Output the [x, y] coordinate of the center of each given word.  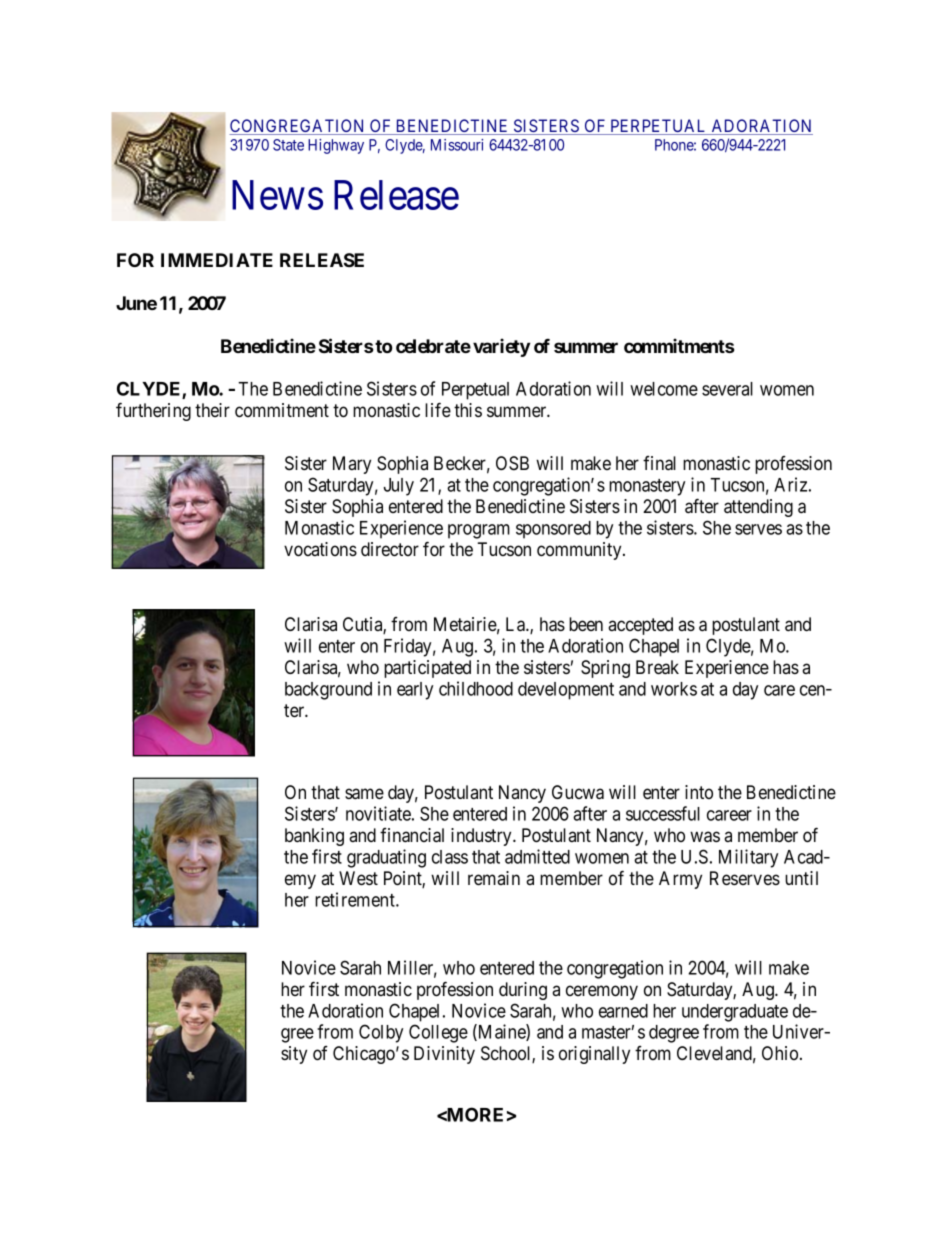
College [438, 1033]
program [479, 531]
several [727, 389]
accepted [640, 626]
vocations [320, 549]
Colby [381, 1033]
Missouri [457, 145]
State [288, 145]
